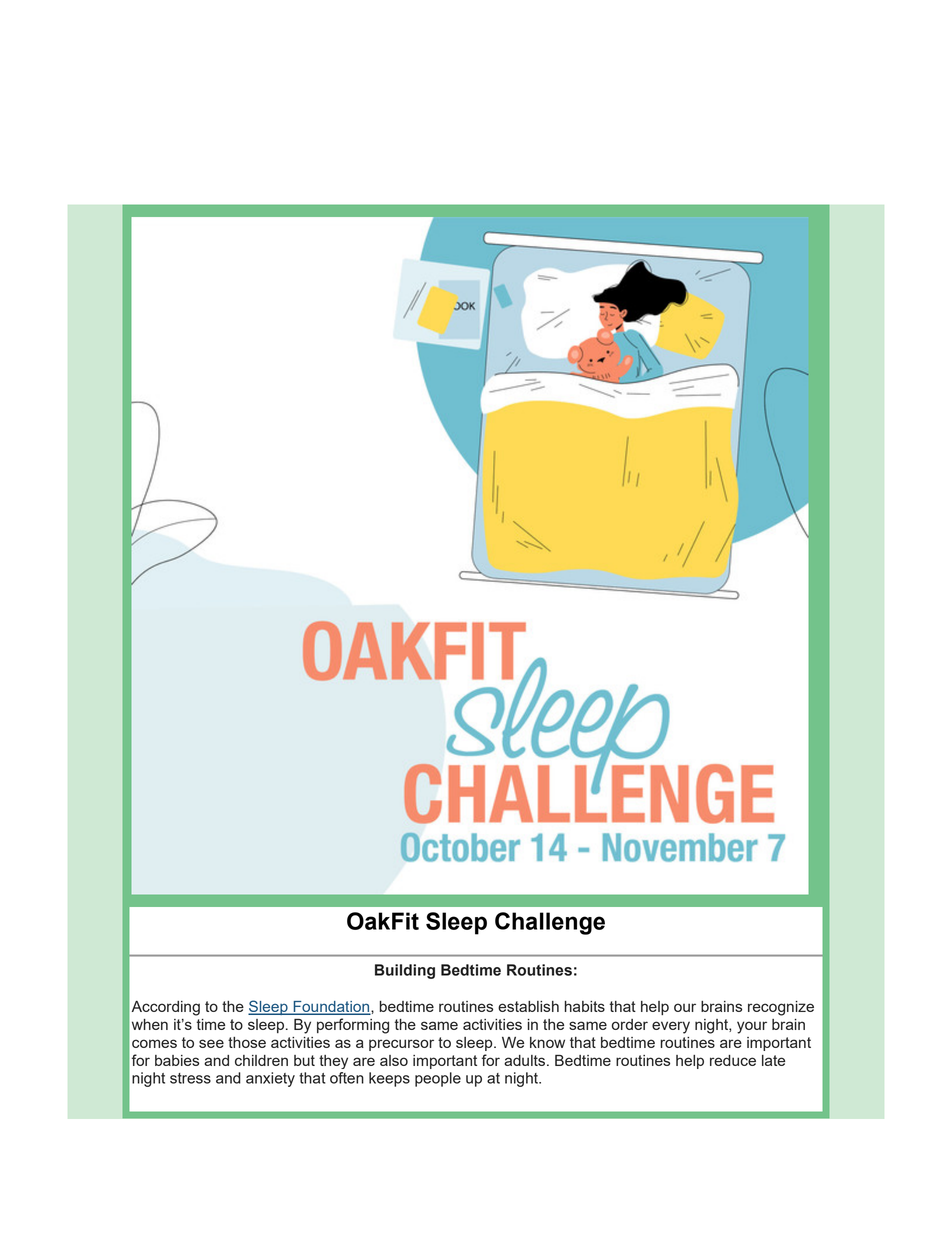 The height and width of the document is (1233, 952). What do you see at coordinates (550, 923) in the document?
I see `Challenge` at bounding box center [550, 923].
